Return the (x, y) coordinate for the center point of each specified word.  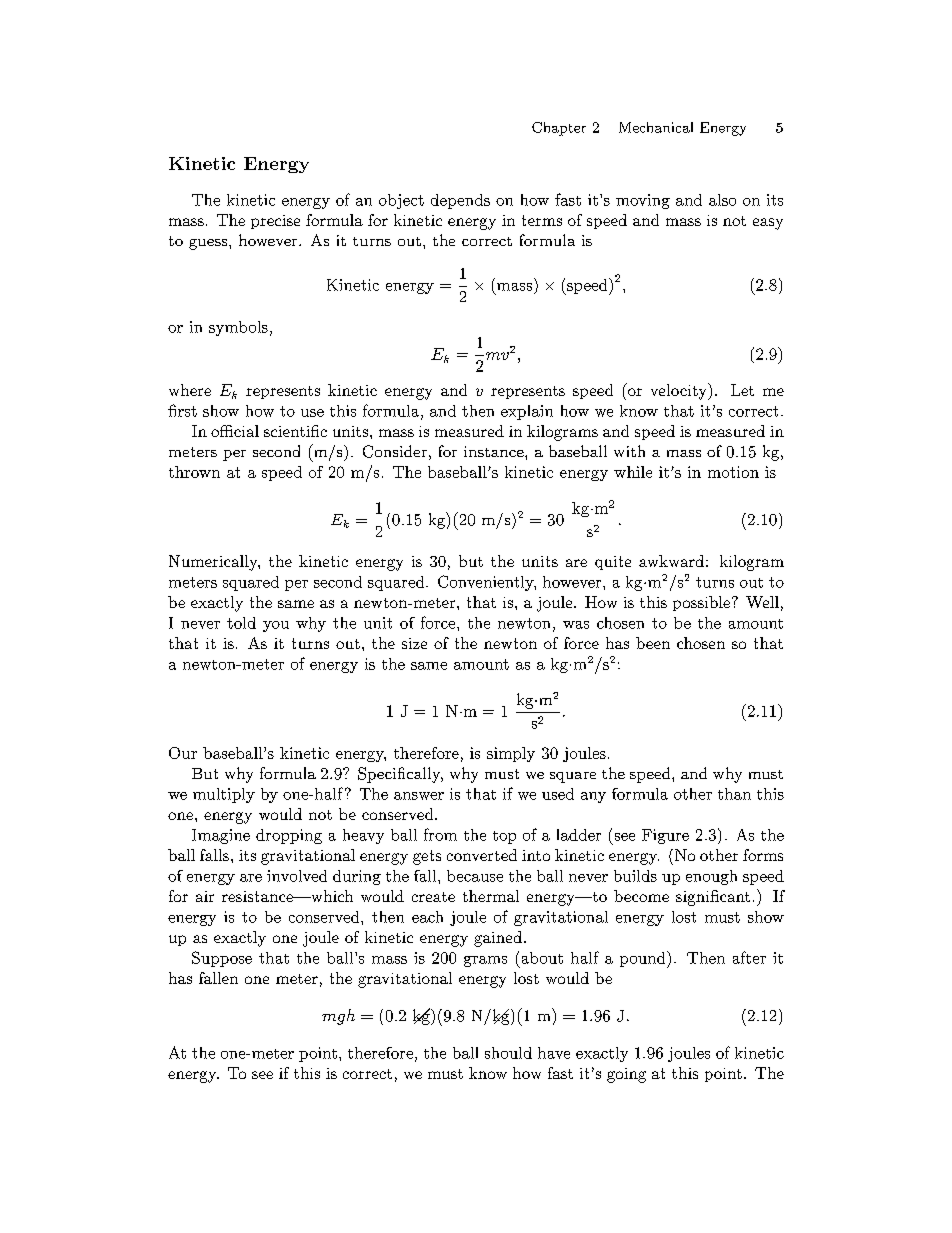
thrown (194, 472)
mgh (338, 1017)
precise (275, 222)
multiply (224, 795)
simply (511, 754)
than (734, 794)
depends (460, 201)
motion (733, 472)
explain (527, 412)
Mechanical (656, 127)
